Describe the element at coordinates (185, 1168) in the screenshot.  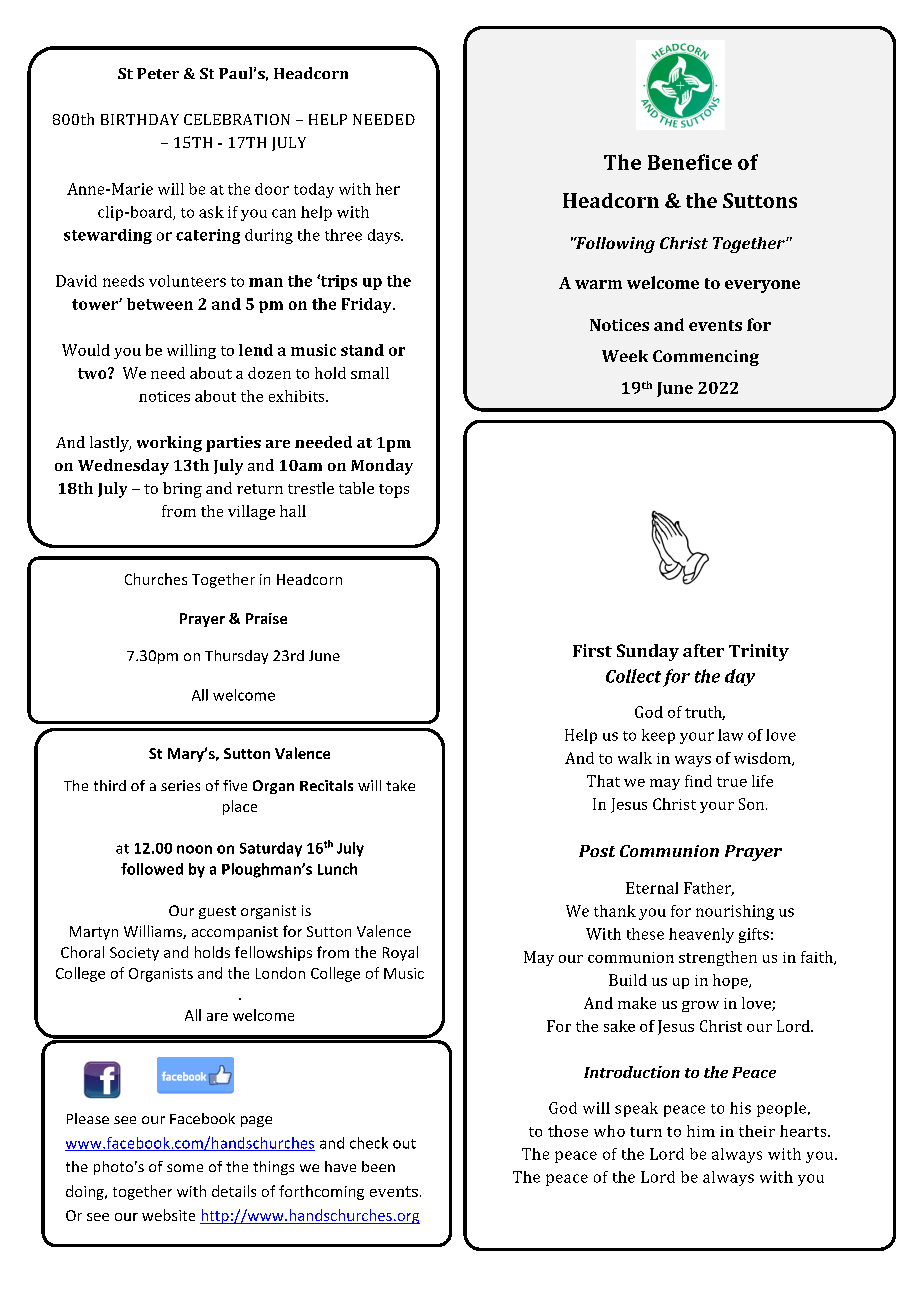
I see `some` at that location.
